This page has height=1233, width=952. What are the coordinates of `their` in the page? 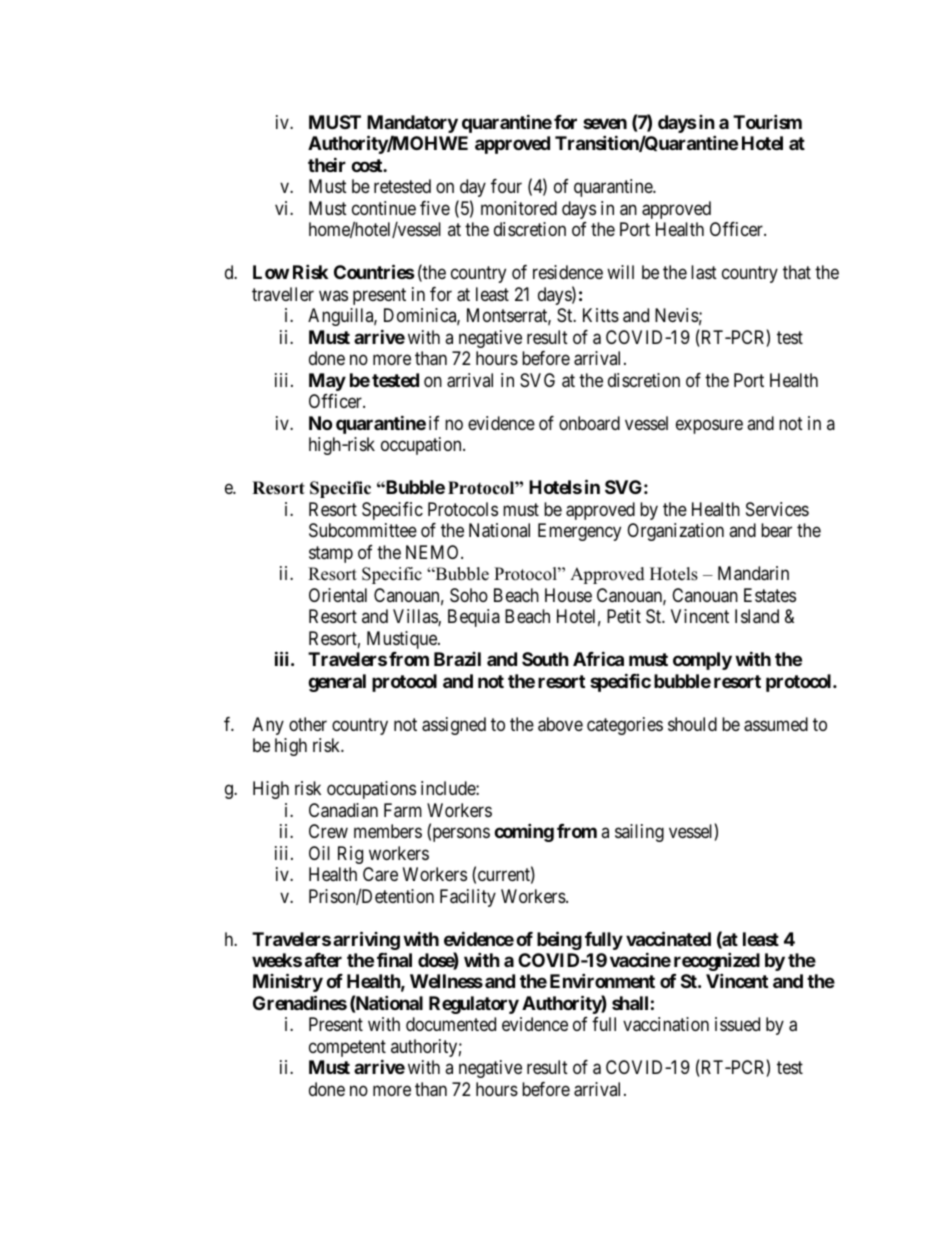 It's located at (327, 164).
